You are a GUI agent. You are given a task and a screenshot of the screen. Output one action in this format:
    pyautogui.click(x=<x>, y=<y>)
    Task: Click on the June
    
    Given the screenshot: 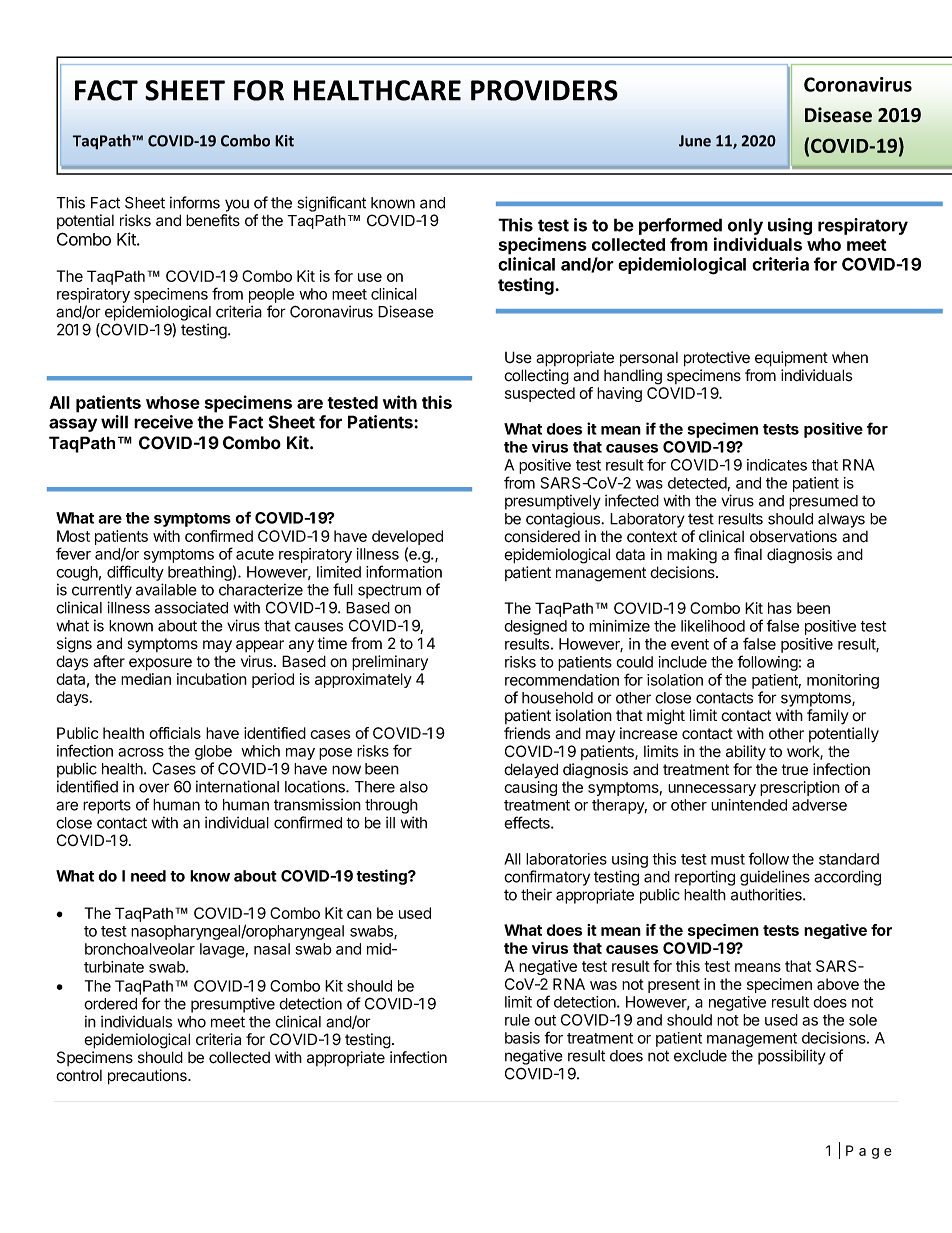 What is the action you would take?
    pyautogui.click(x=695, y=141)
